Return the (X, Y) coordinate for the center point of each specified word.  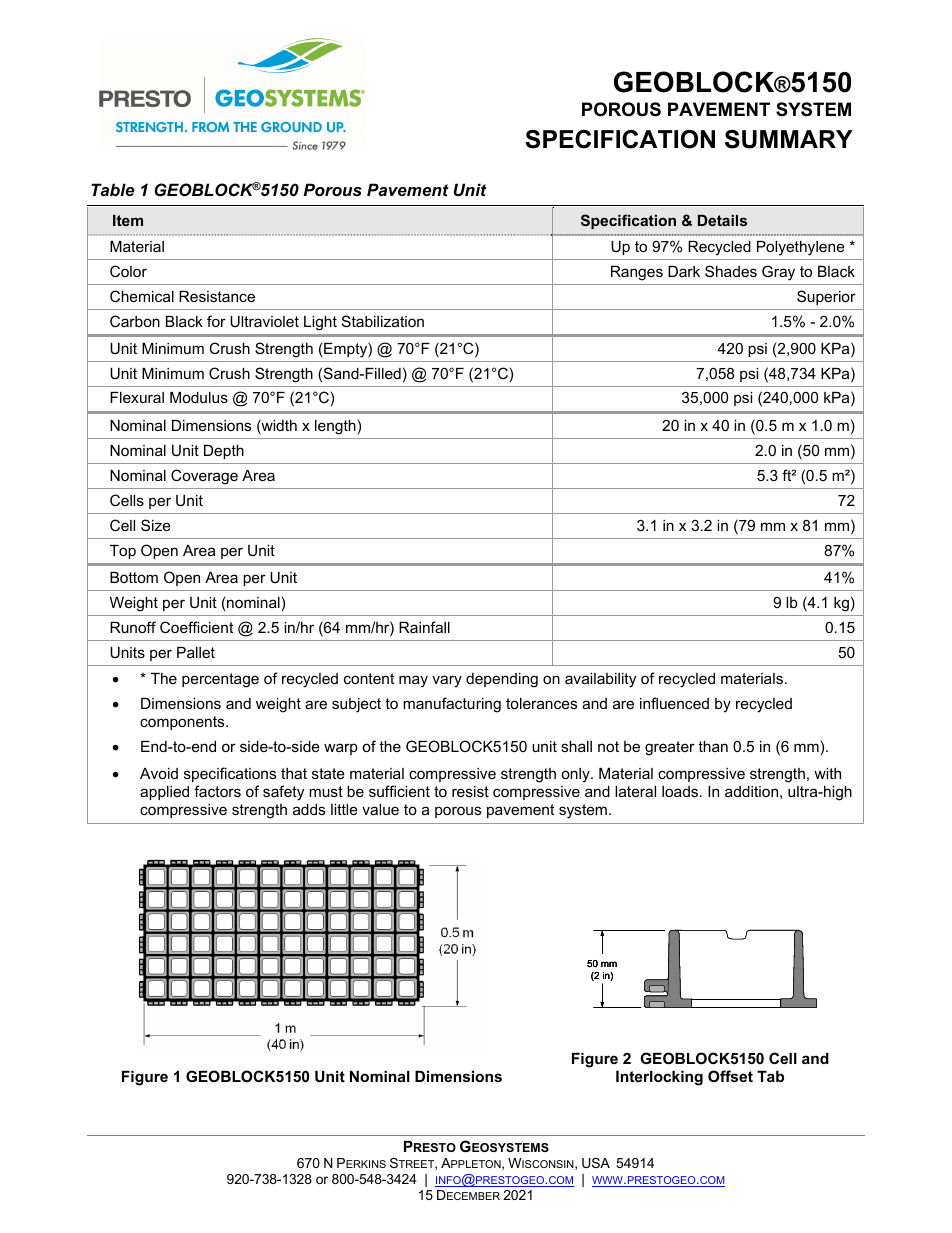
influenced (674, 703)
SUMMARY (789, 139)
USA (596, 1163)
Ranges (637, 273)
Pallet (196, 652)
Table (112, 189)
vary (447, 681)
